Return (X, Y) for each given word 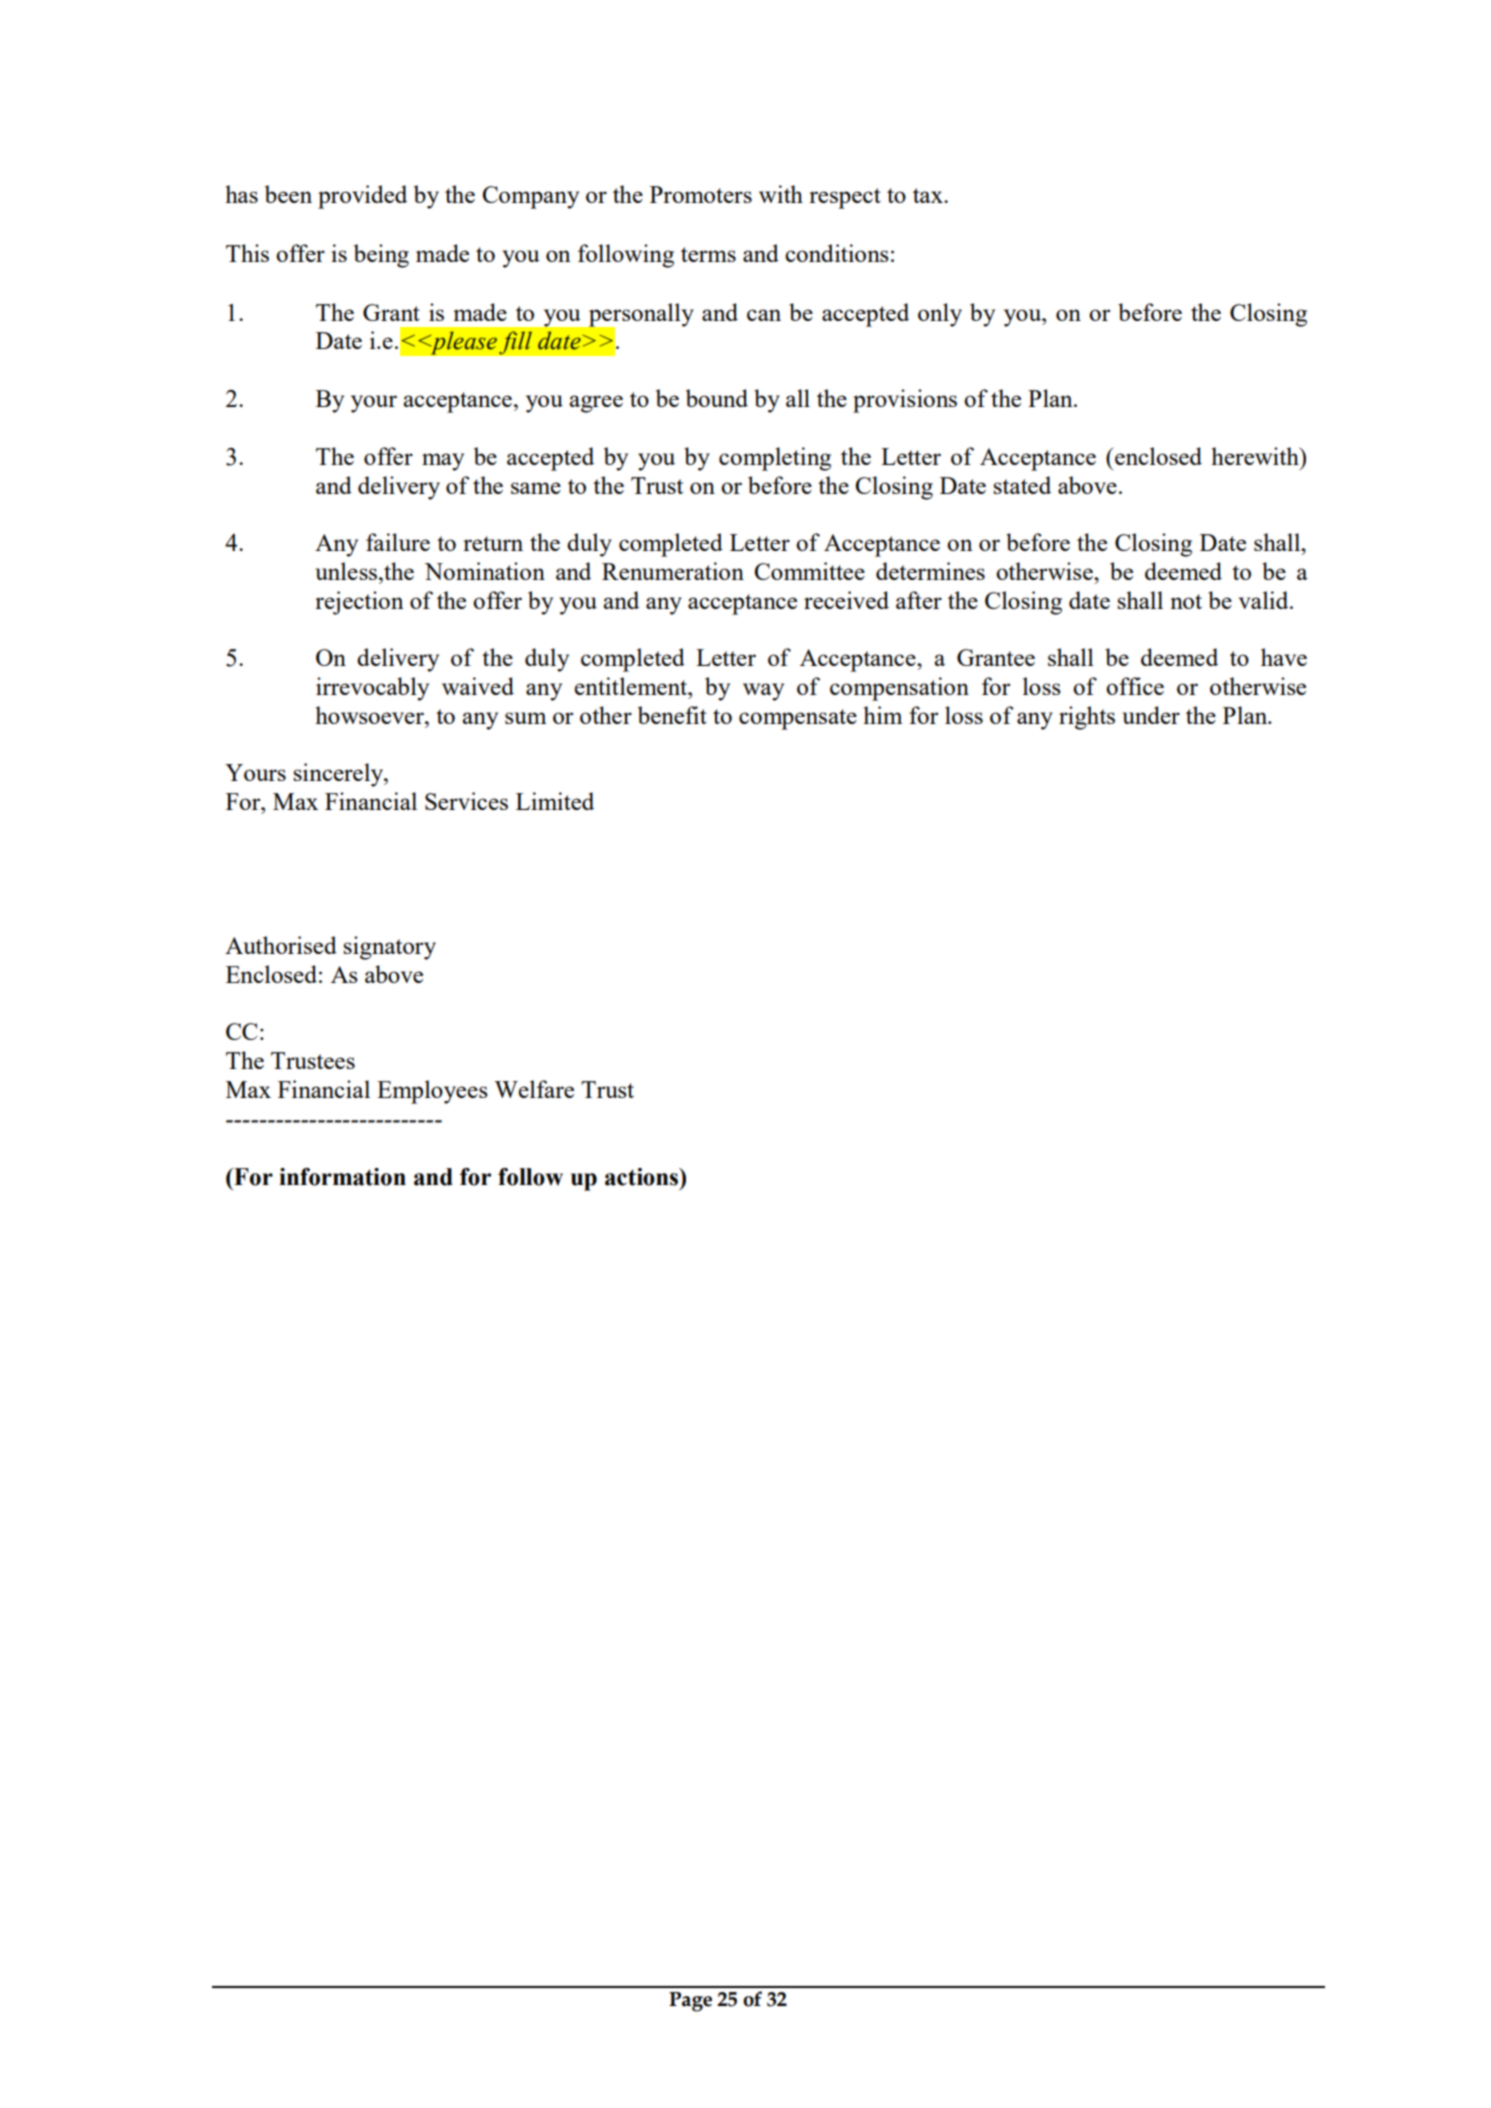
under (1151, 715)
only (940, 315)
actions (643, 1177)
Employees (432, 1092)
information (342, 1177)
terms (708, 254)
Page (690, 2002)
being (381, 256)
